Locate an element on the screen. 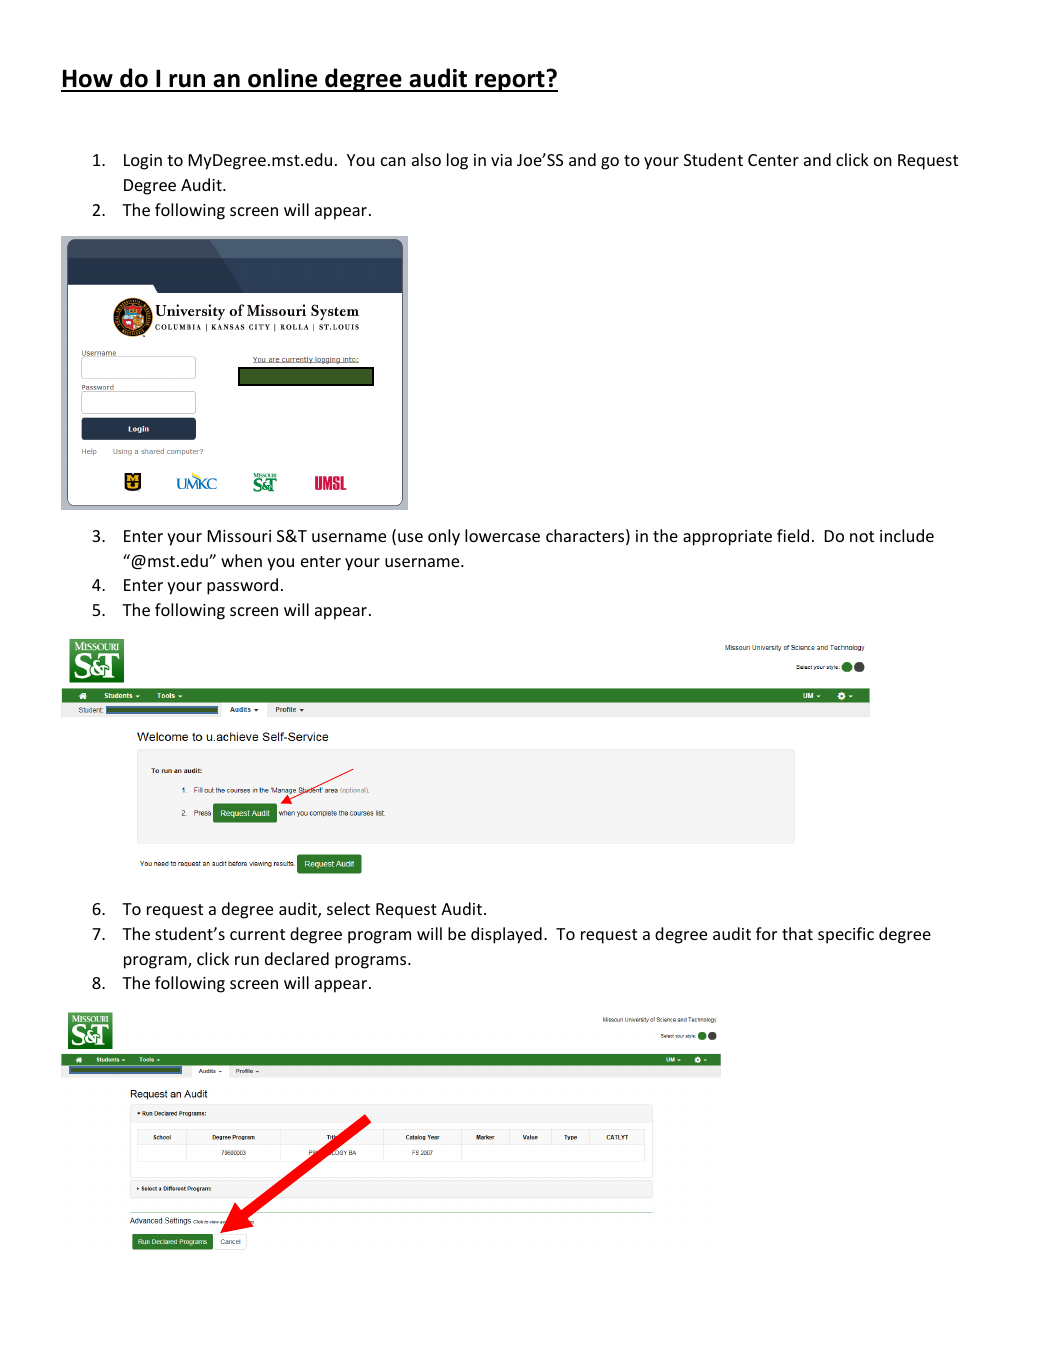  Missouri is located at coordinates (239, 536).
